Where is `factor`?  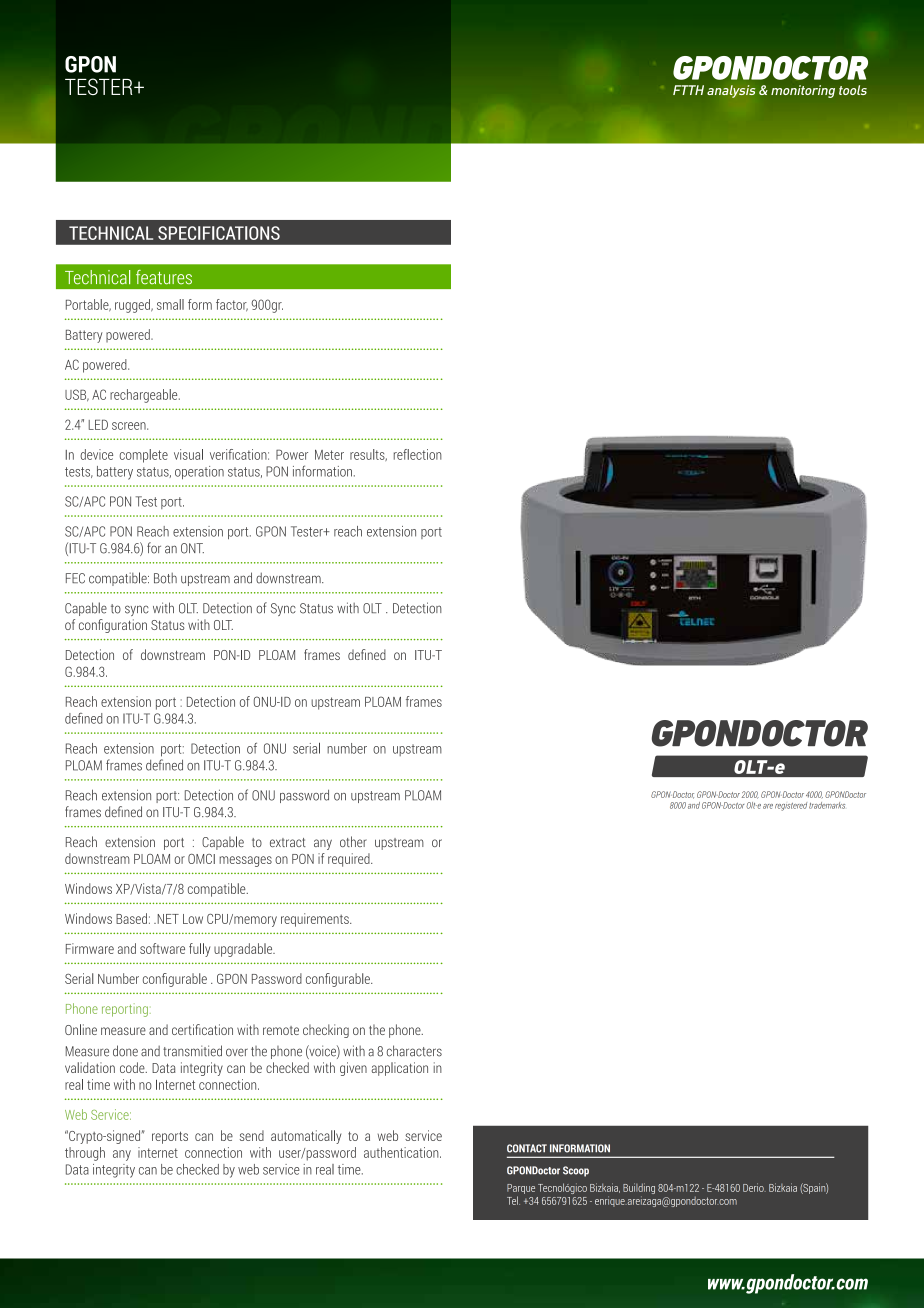 factor is located at coordinates (232, 305).
